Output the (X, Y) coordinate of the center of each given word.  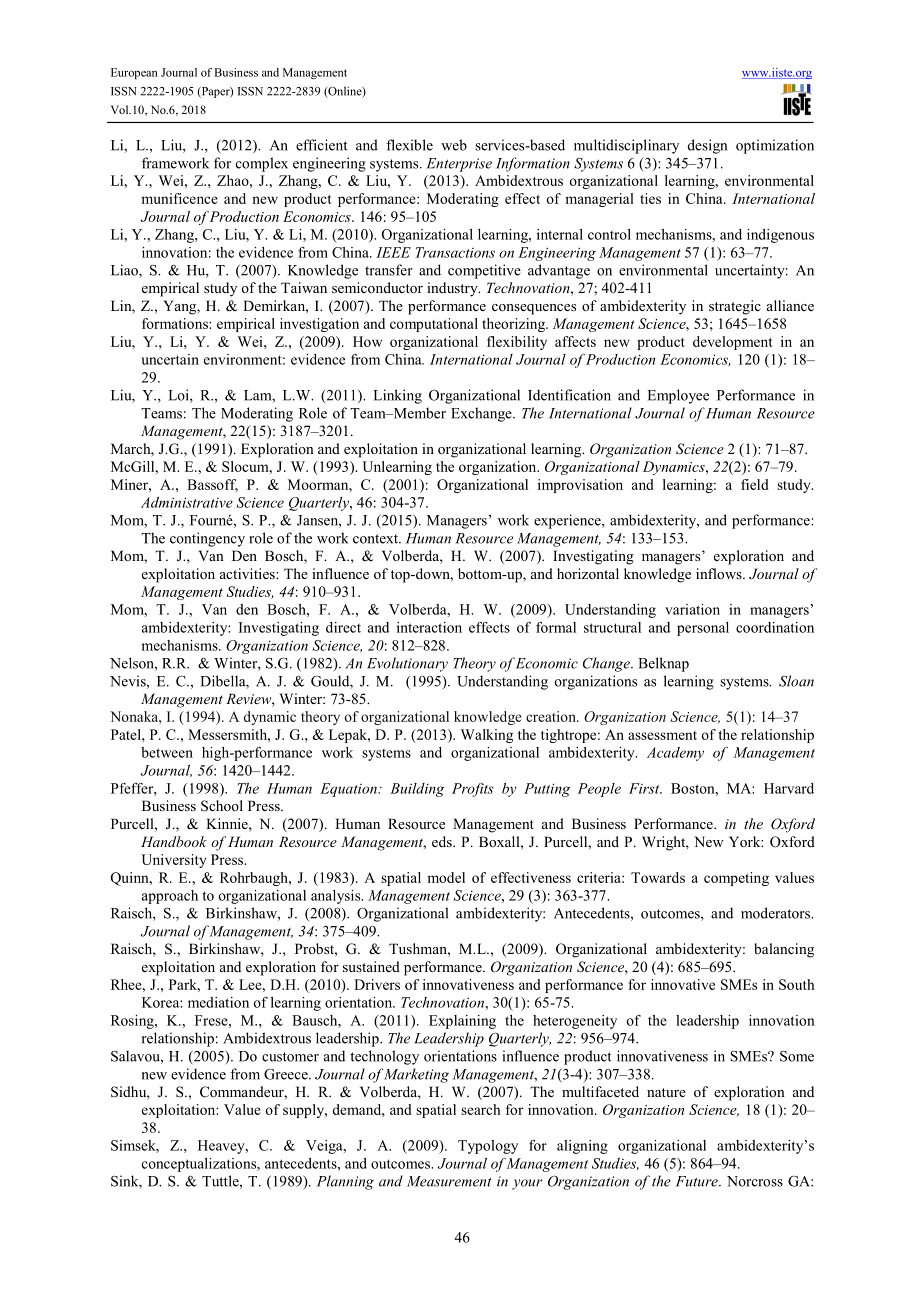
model (446, 877)
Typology (488, 1147)
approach (170, 897)
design (707, 146)
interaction (429, 627)
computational (434, 325)
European (134, 73)
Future (698, 1181)
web (454, 145)
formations (176, 323)
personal (703, 629)
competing (736, 879)
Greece (287, 1074)
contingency (207, 539)
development (733, 343)
